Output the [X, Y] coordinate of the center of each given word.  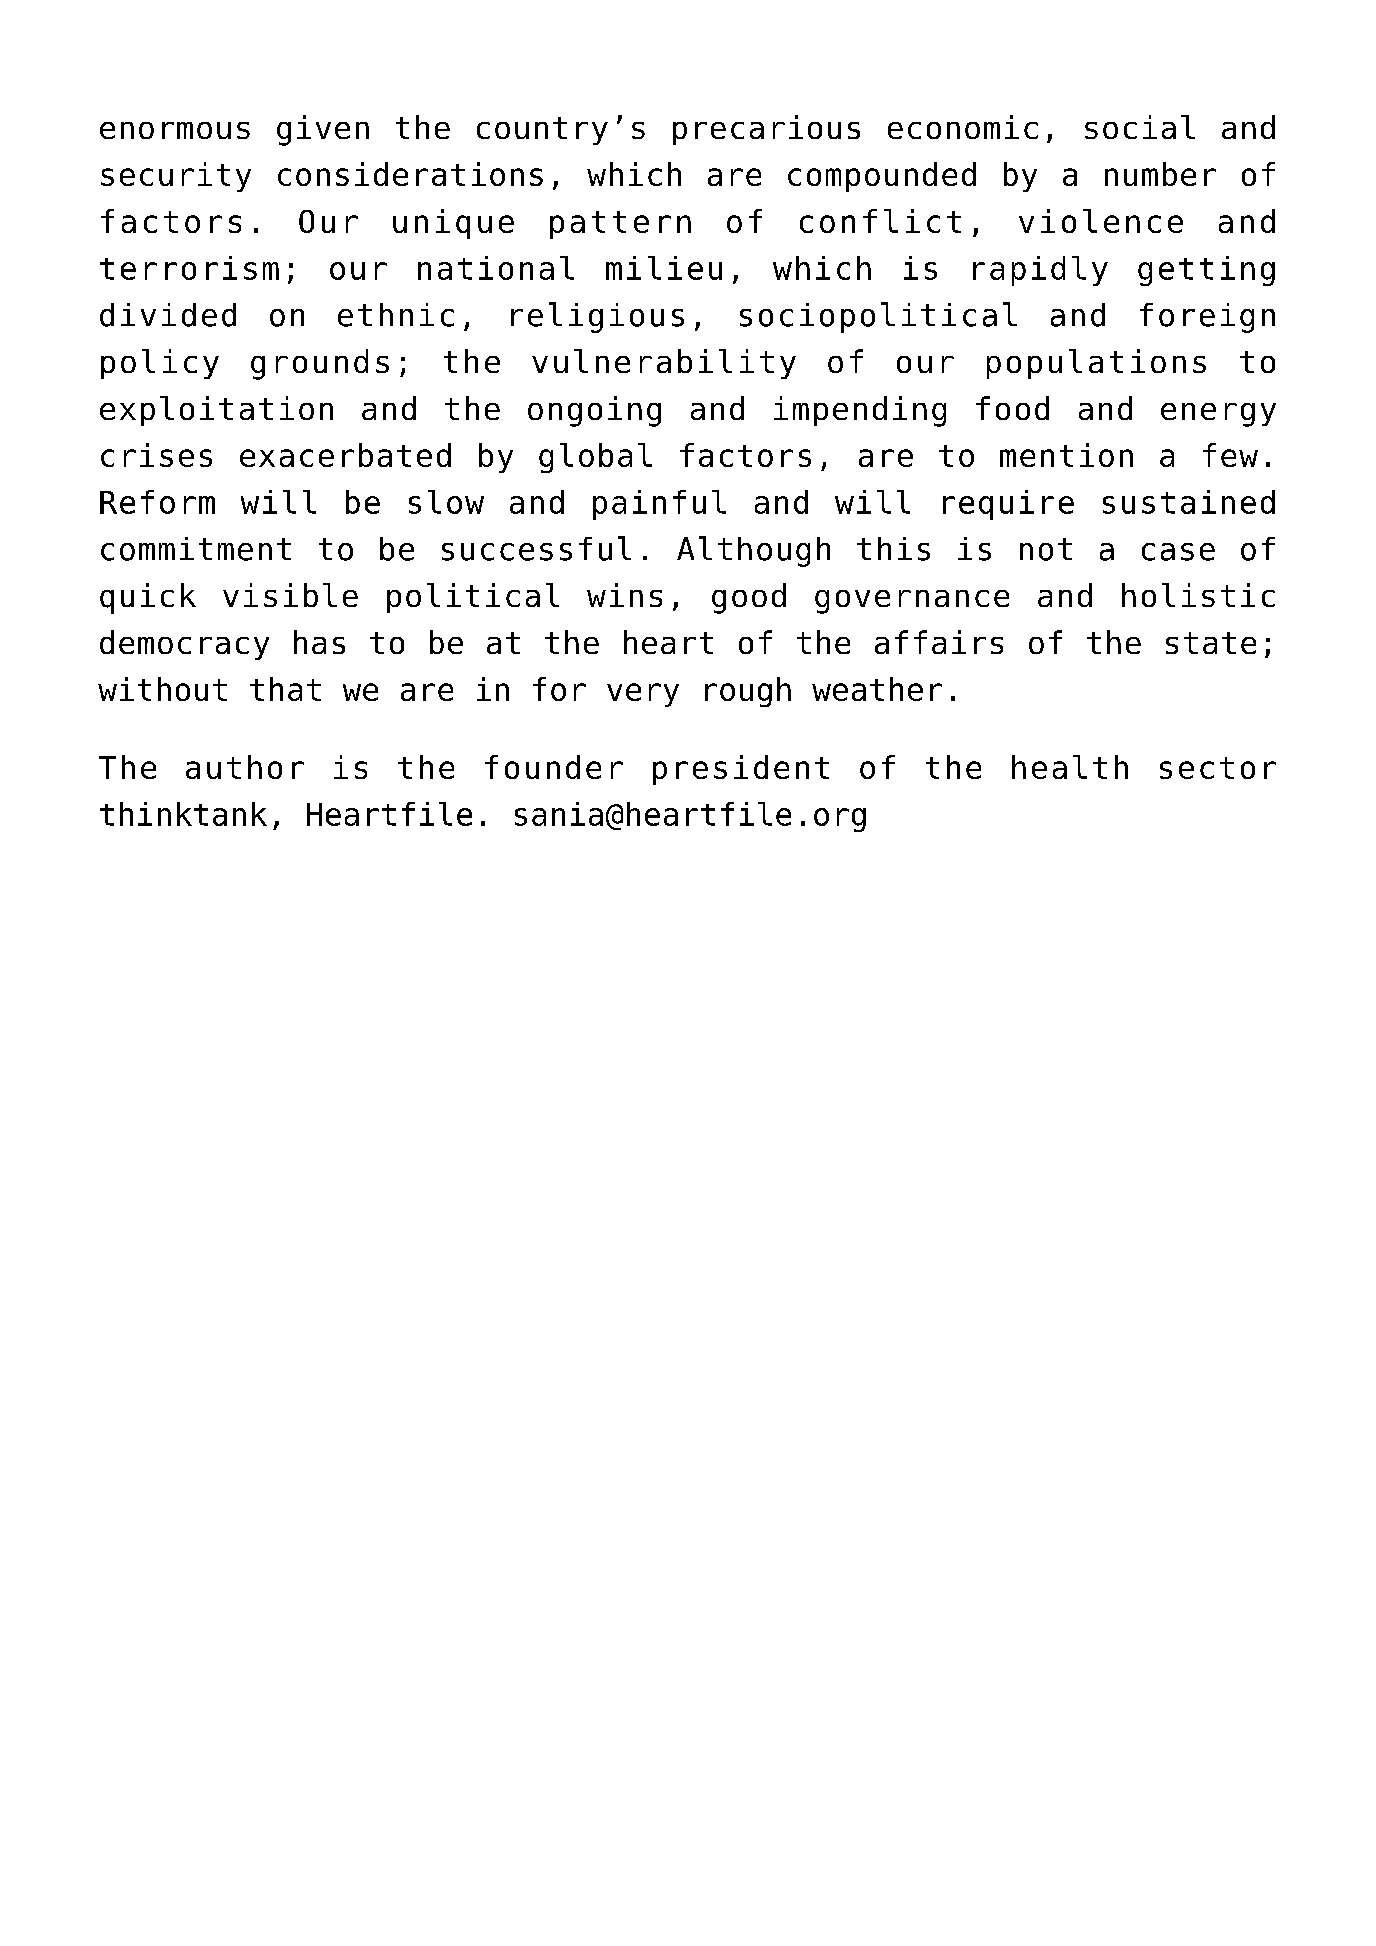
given [323, 130]
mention [1066, 455]
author [245, 767]
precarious [766, 130]
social [1140, 127]
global [595, 458]
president [741, 770]
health [1070, 767]
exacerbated [345, 455]
